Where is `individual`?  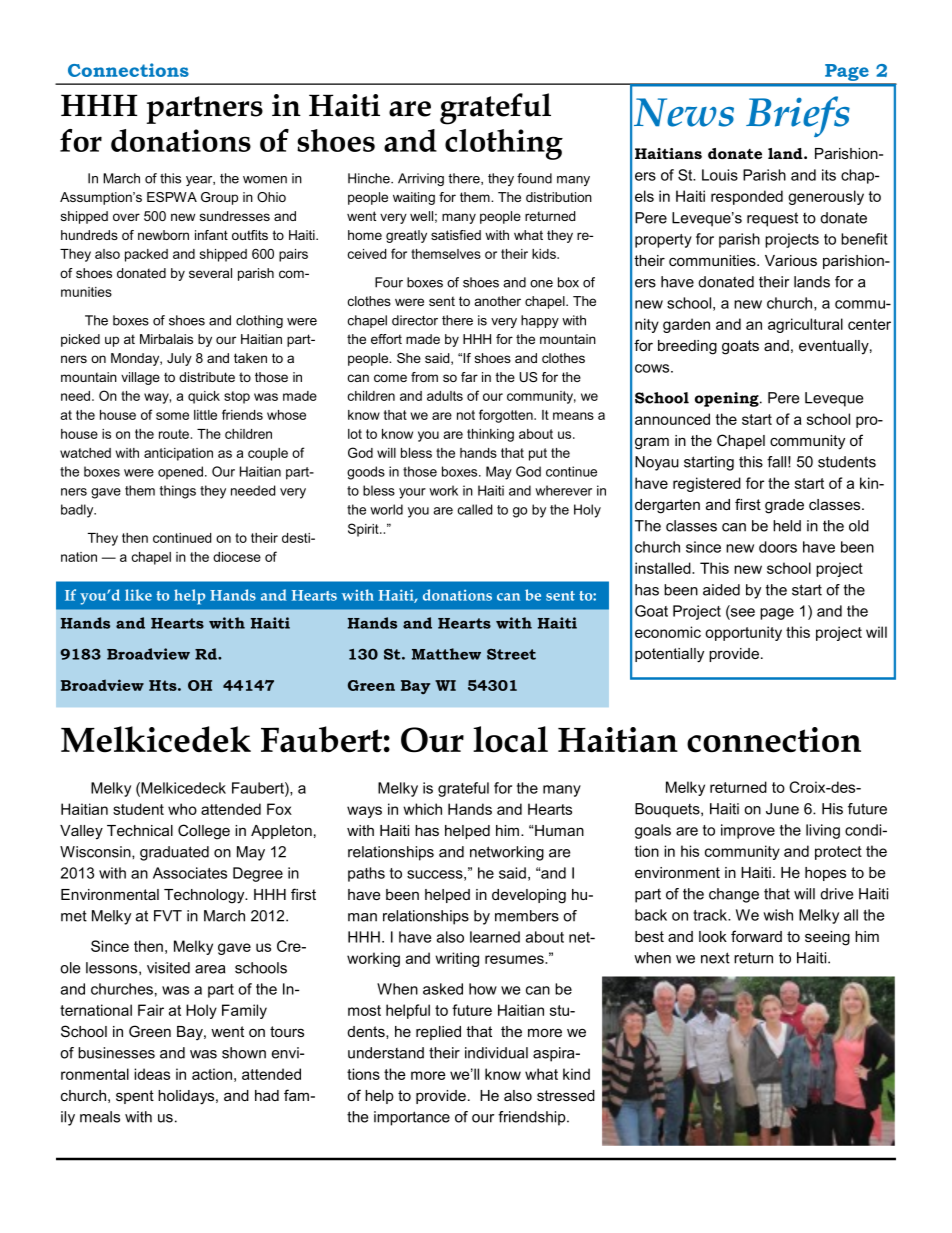 individual is located at coordinates (496, 1053).
